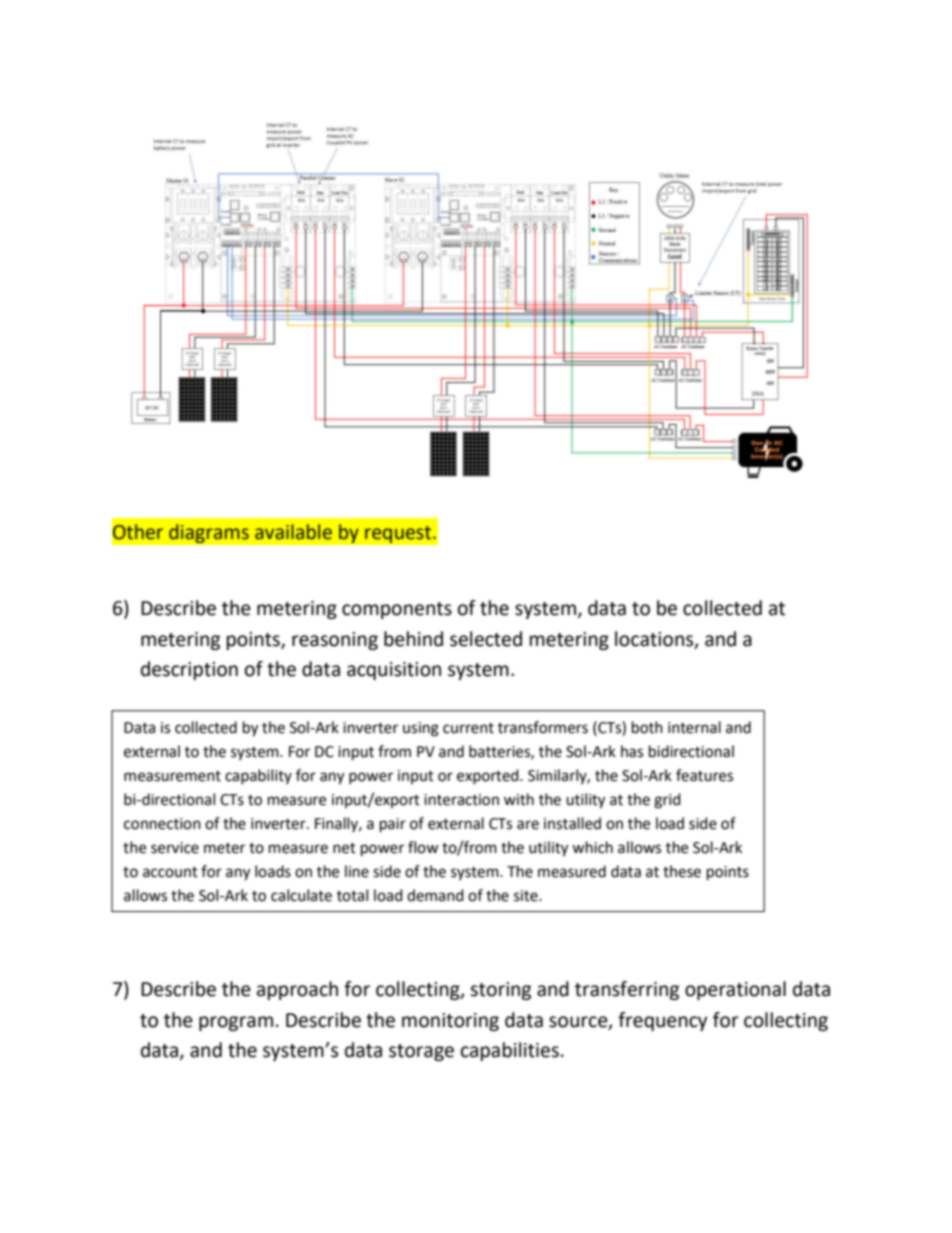 Image resolution: width=952 pixels, height=1233 pixels. What do you see at coordinates (461, 800) in the image?
I see `interaction` at bounding box center [461, 800].
